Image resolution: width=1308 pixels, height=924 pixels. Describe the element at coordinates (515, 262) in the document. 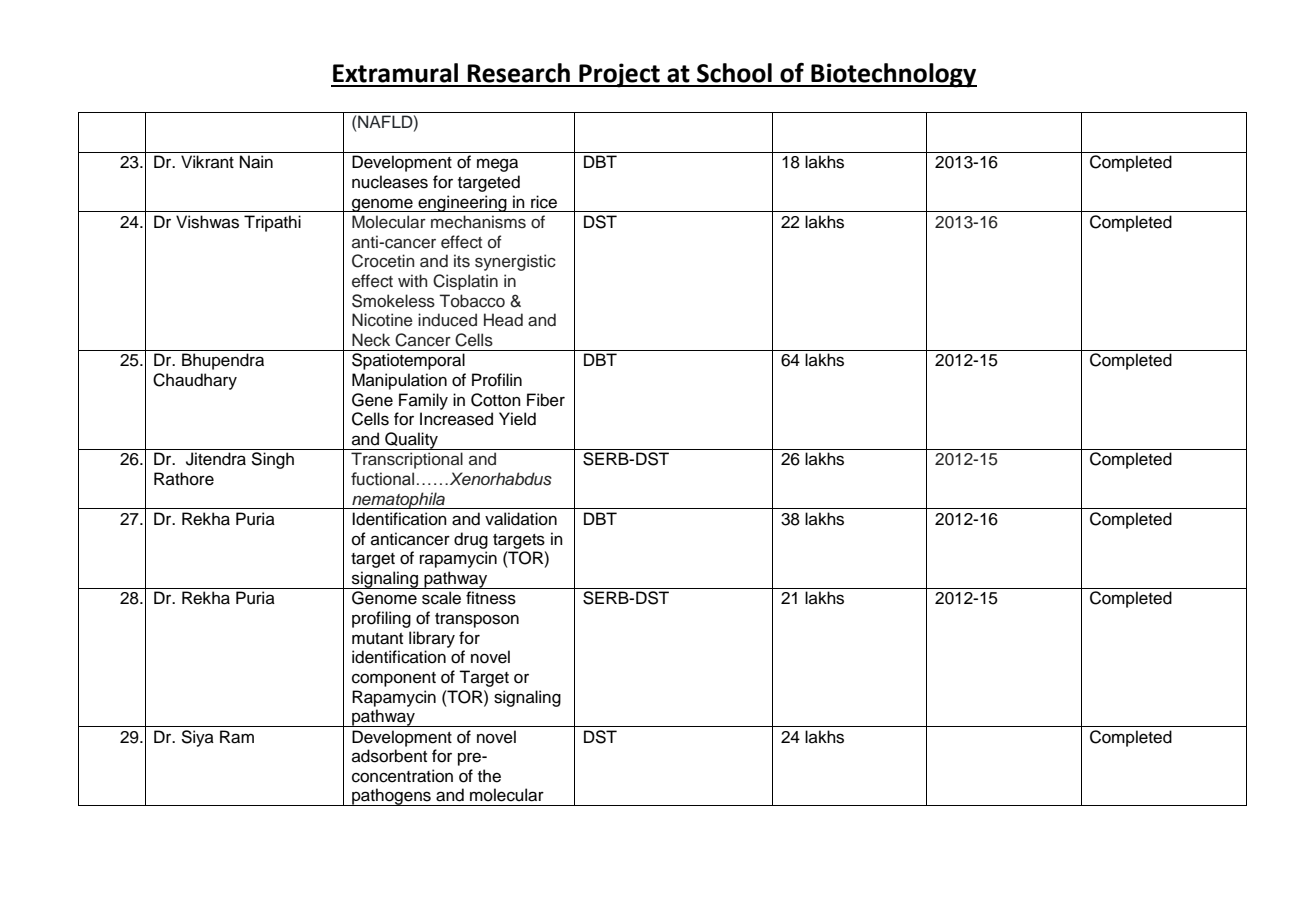

I see `synergistic` at that location.
